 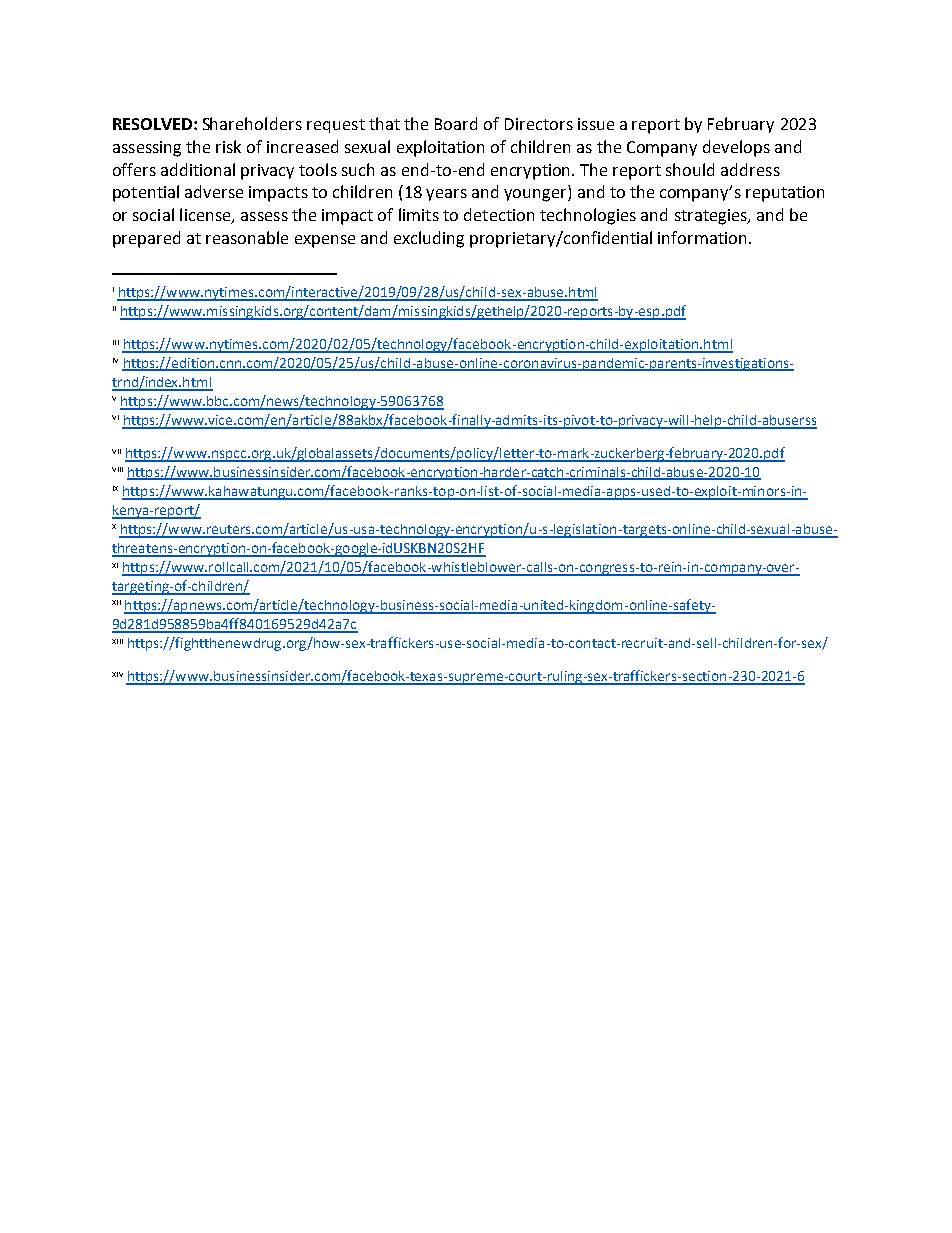 I want to click on expense, so click(x=325, y=241).
